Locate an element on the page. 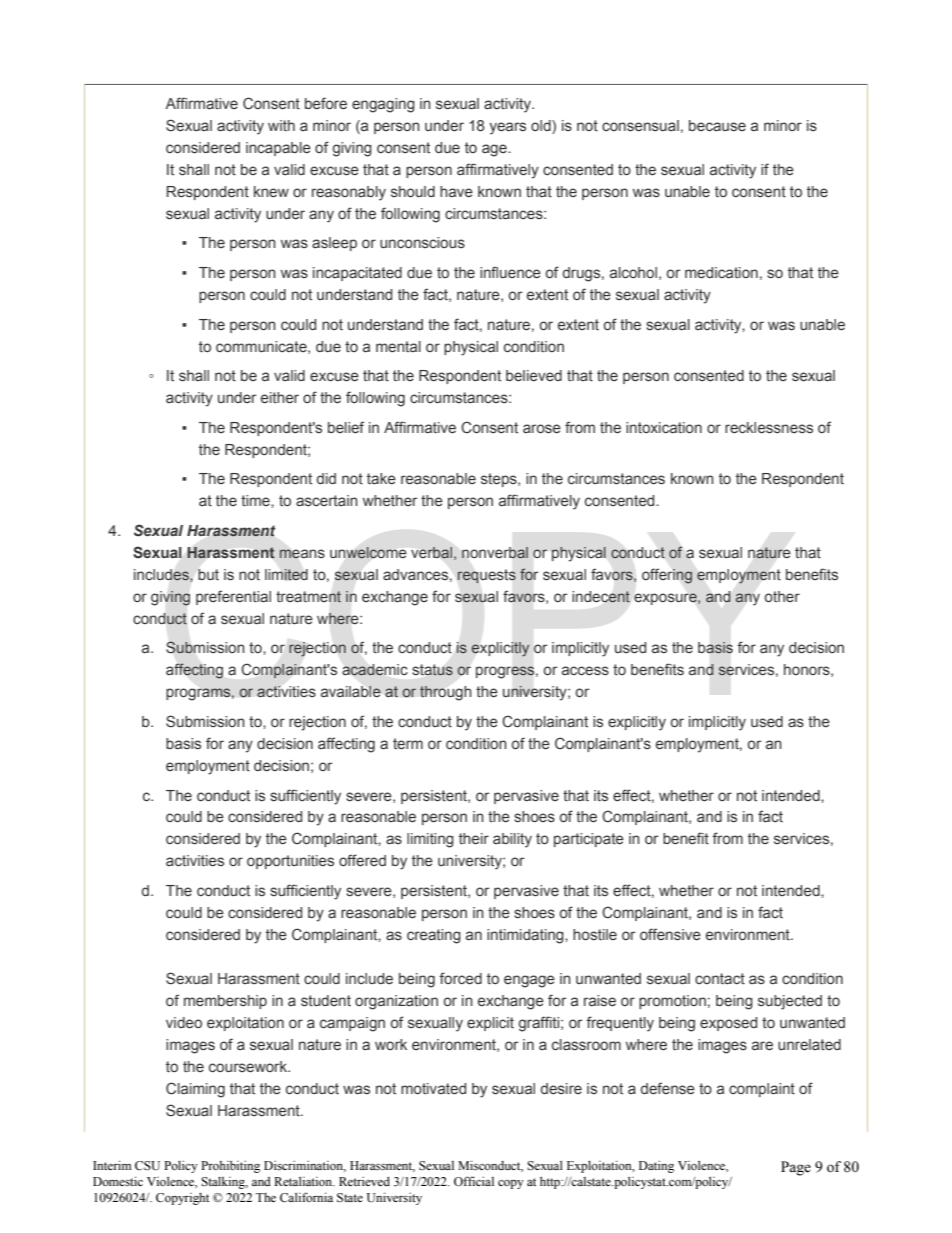  incapable is located at coordinates (278, 149).
